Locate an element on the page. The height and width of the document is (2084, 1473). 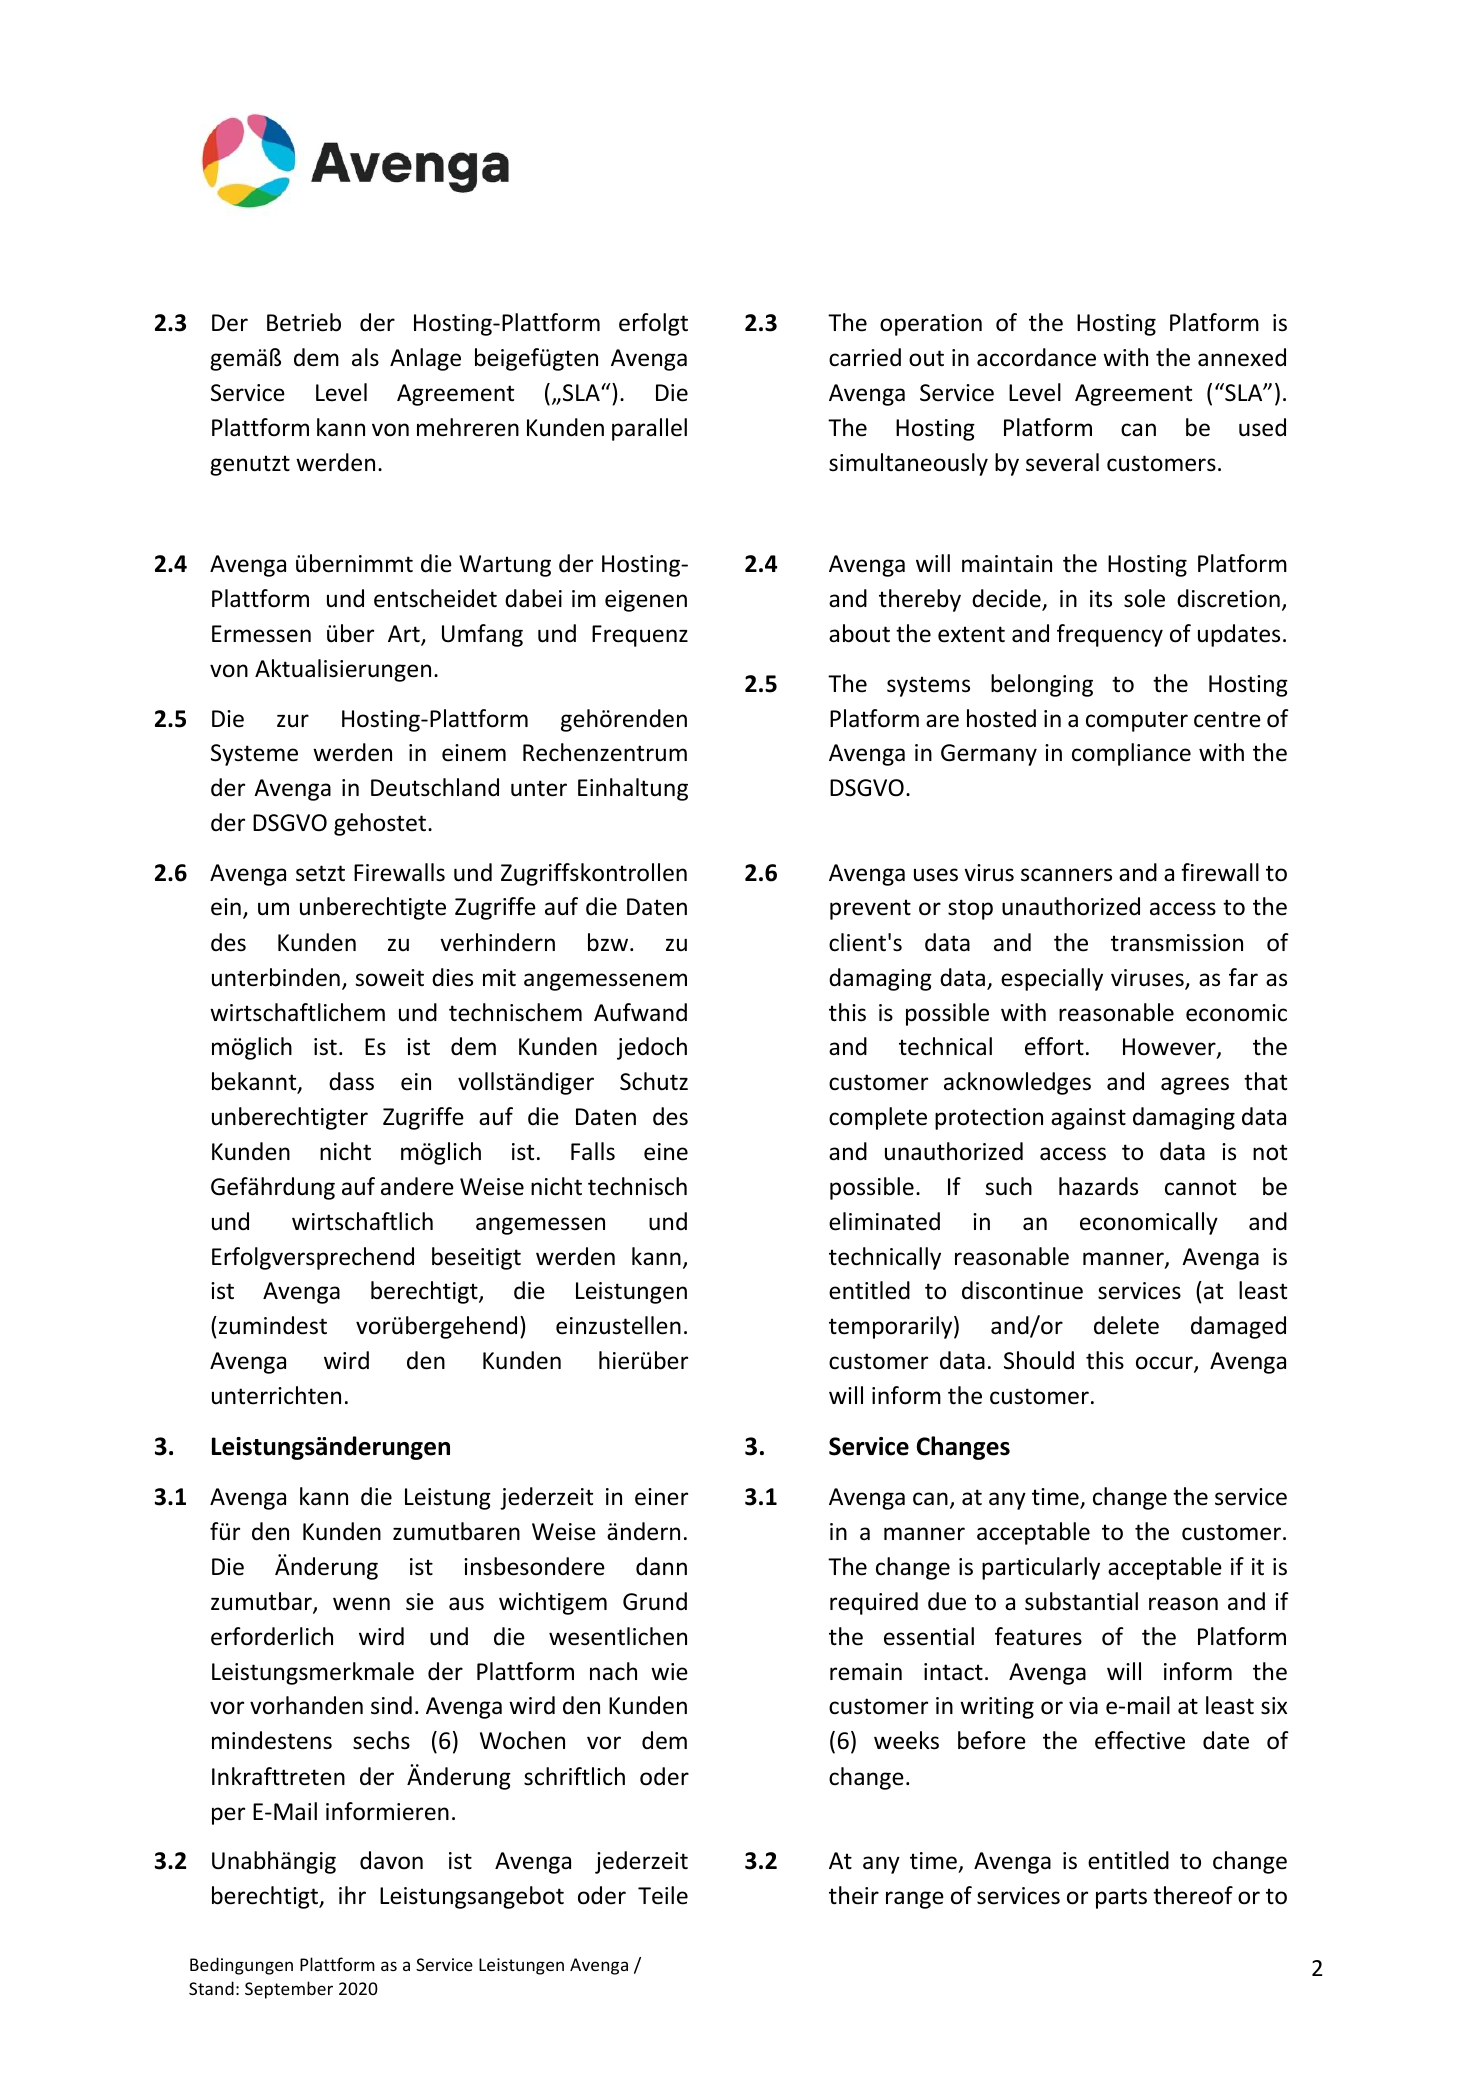
wenn is located at coordinates (361, 1604).
